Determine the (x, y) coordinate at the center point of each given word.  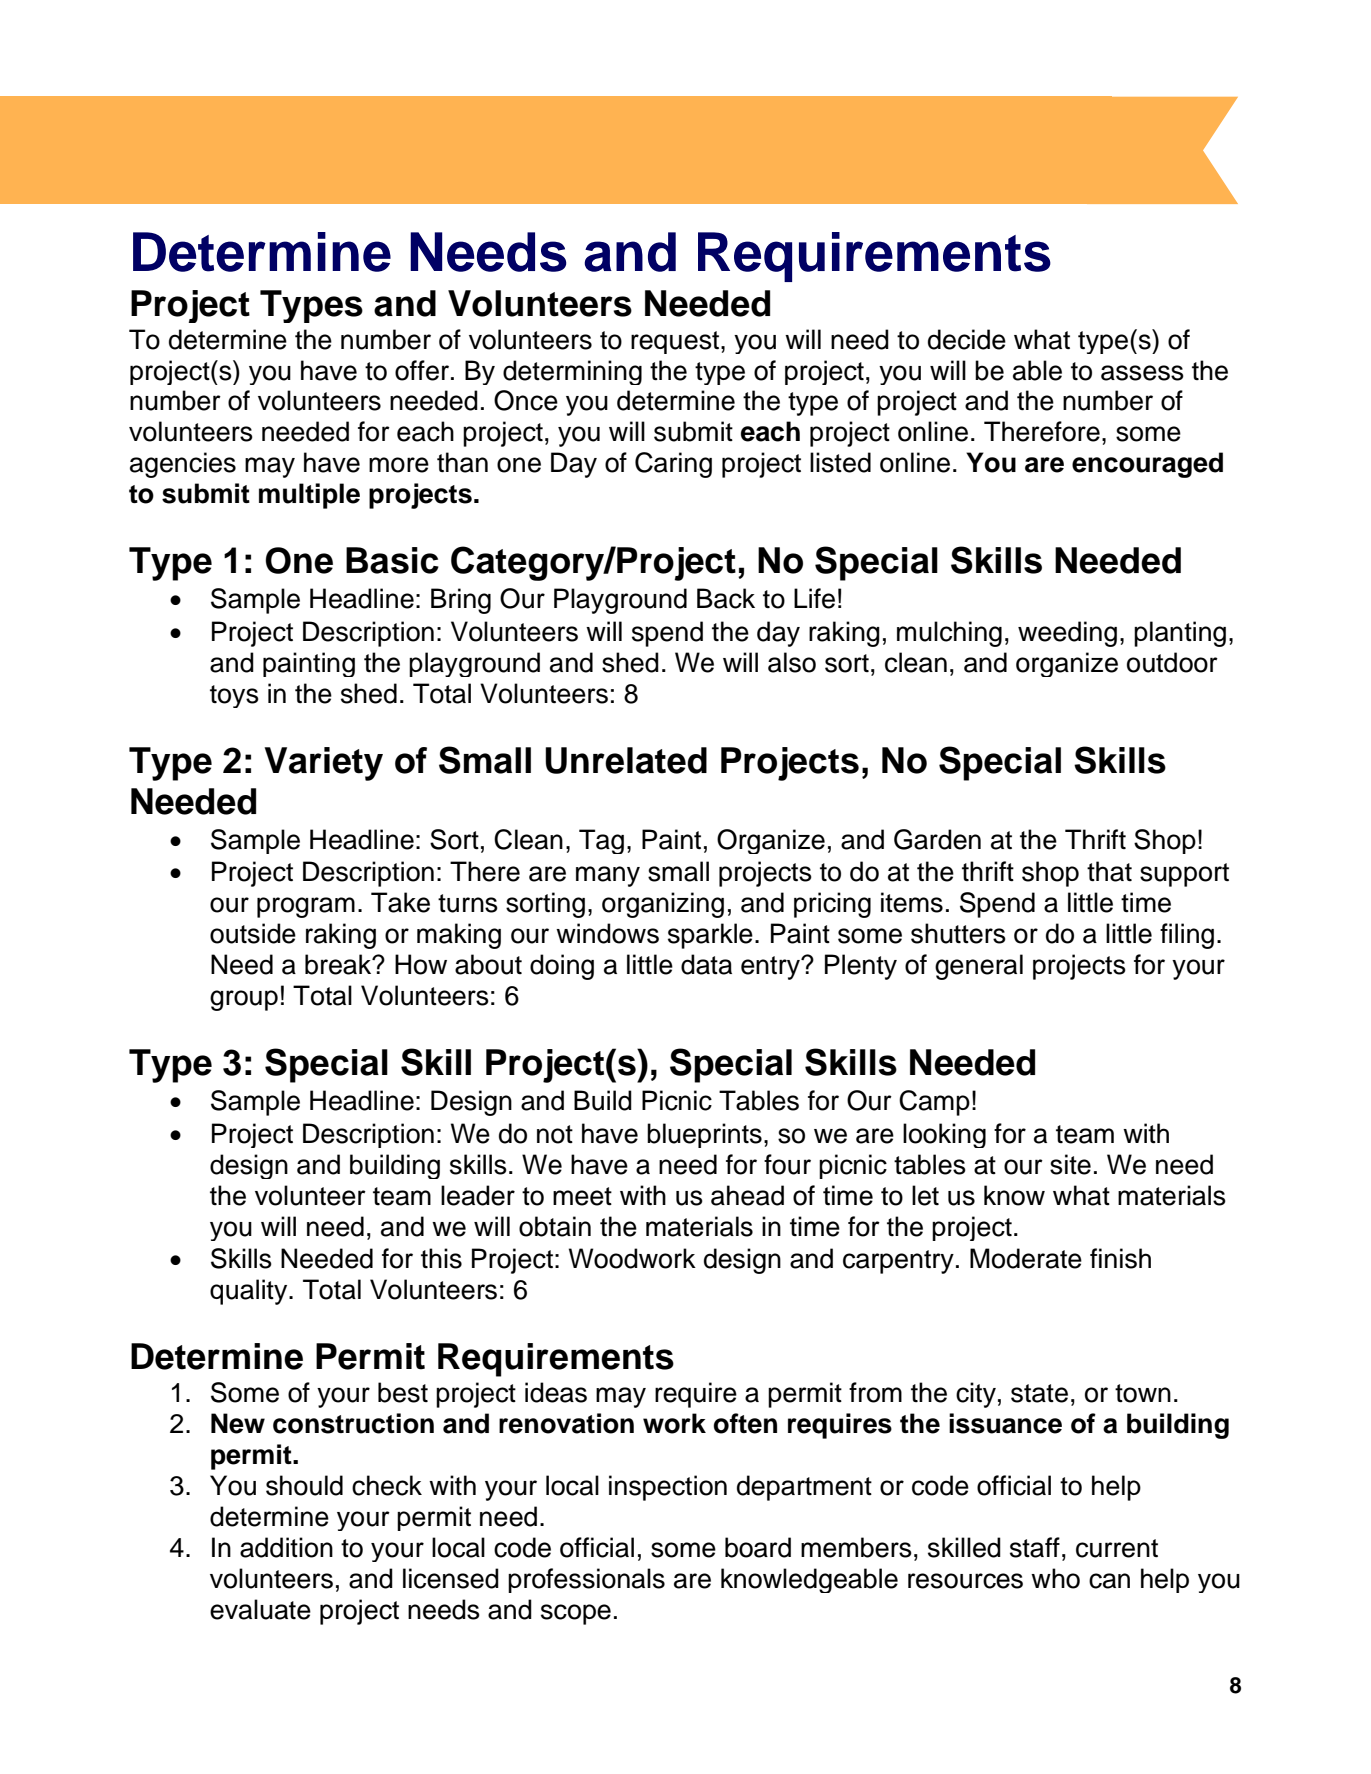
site (1070, 1164)
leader (478, 1195)
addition (286, 1547)
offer (422, 370)
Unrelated (626, 760)
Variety (323, 764)
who (1055, 1578)
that (1109, 871)
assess (1142, 373)
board (758, 1547)
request (676, 342)
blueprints (704, 1135)
